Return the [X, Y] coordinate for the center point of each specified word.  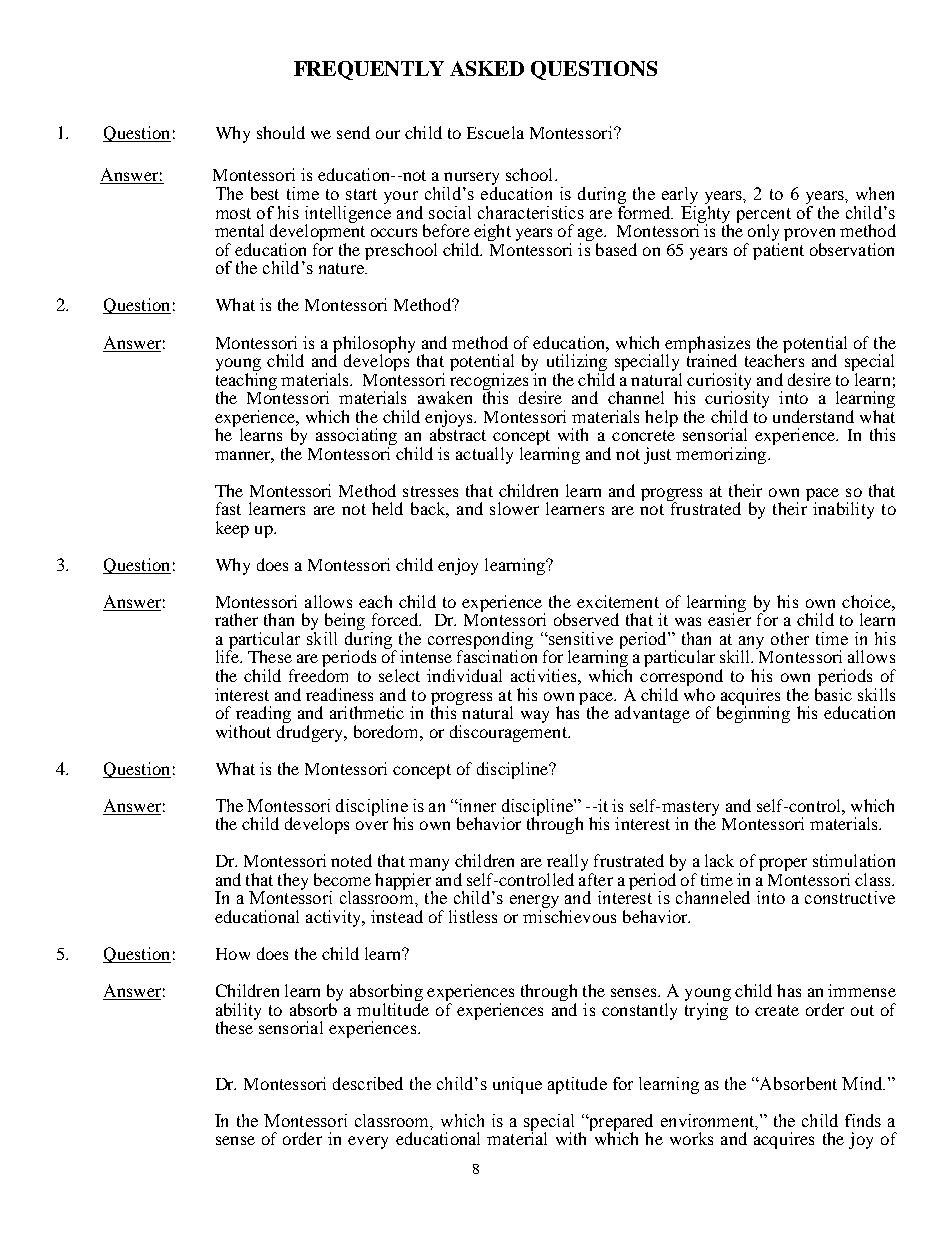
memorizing [722, 455]
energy [536, 903]
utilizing [577, 364]
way [535, 716]
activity [334, 918]
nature [342, 268]
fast [228, 508]
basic [833, 693]
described [368, 1083]
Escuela [495, 132]
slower [514, 508]
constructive [850, 897]
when [875, 193]
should [281, 132]
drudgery [311, 732]
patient [778, 251]
